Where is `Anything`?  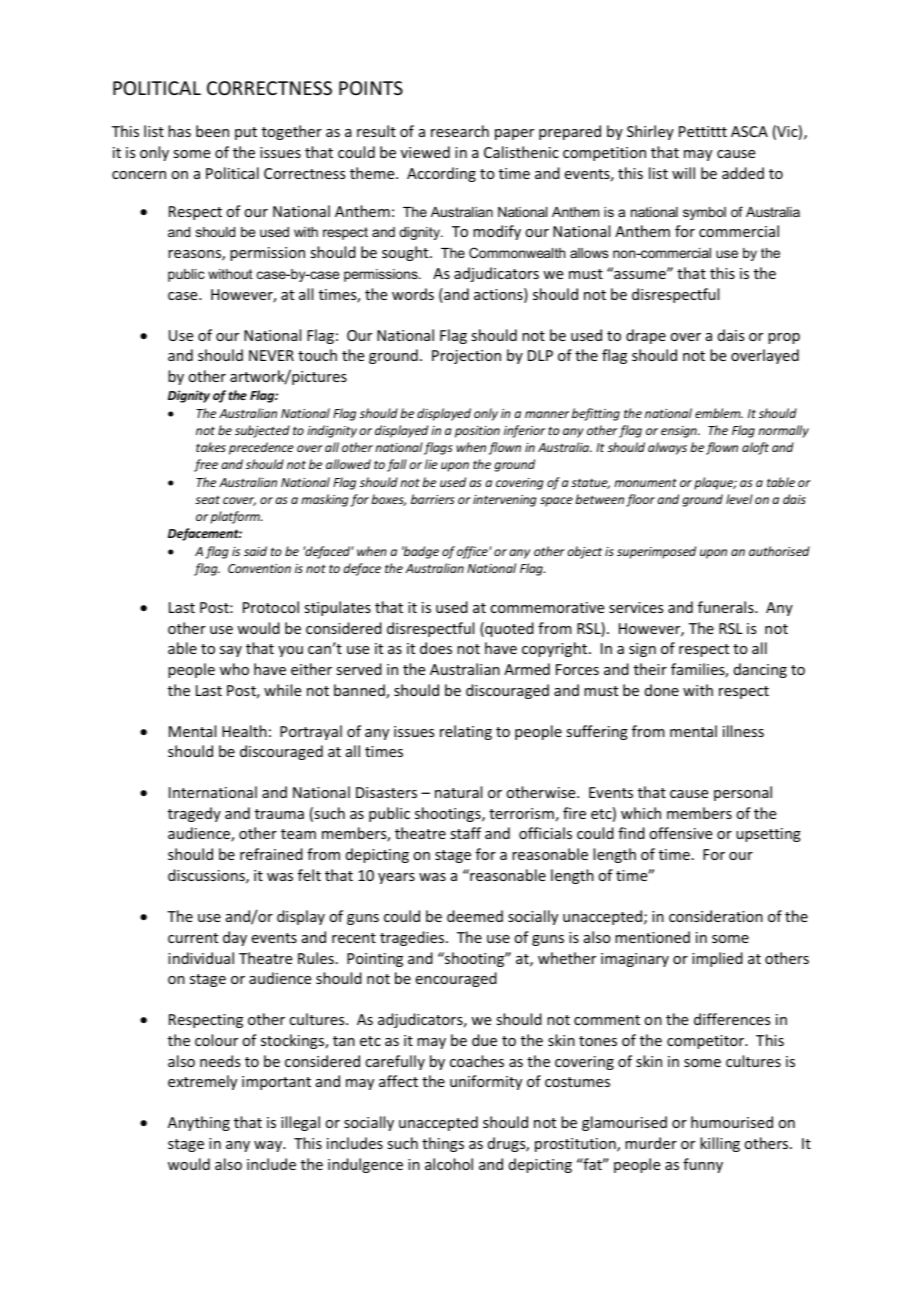
Anything is located at coordinates (199, 1123).
